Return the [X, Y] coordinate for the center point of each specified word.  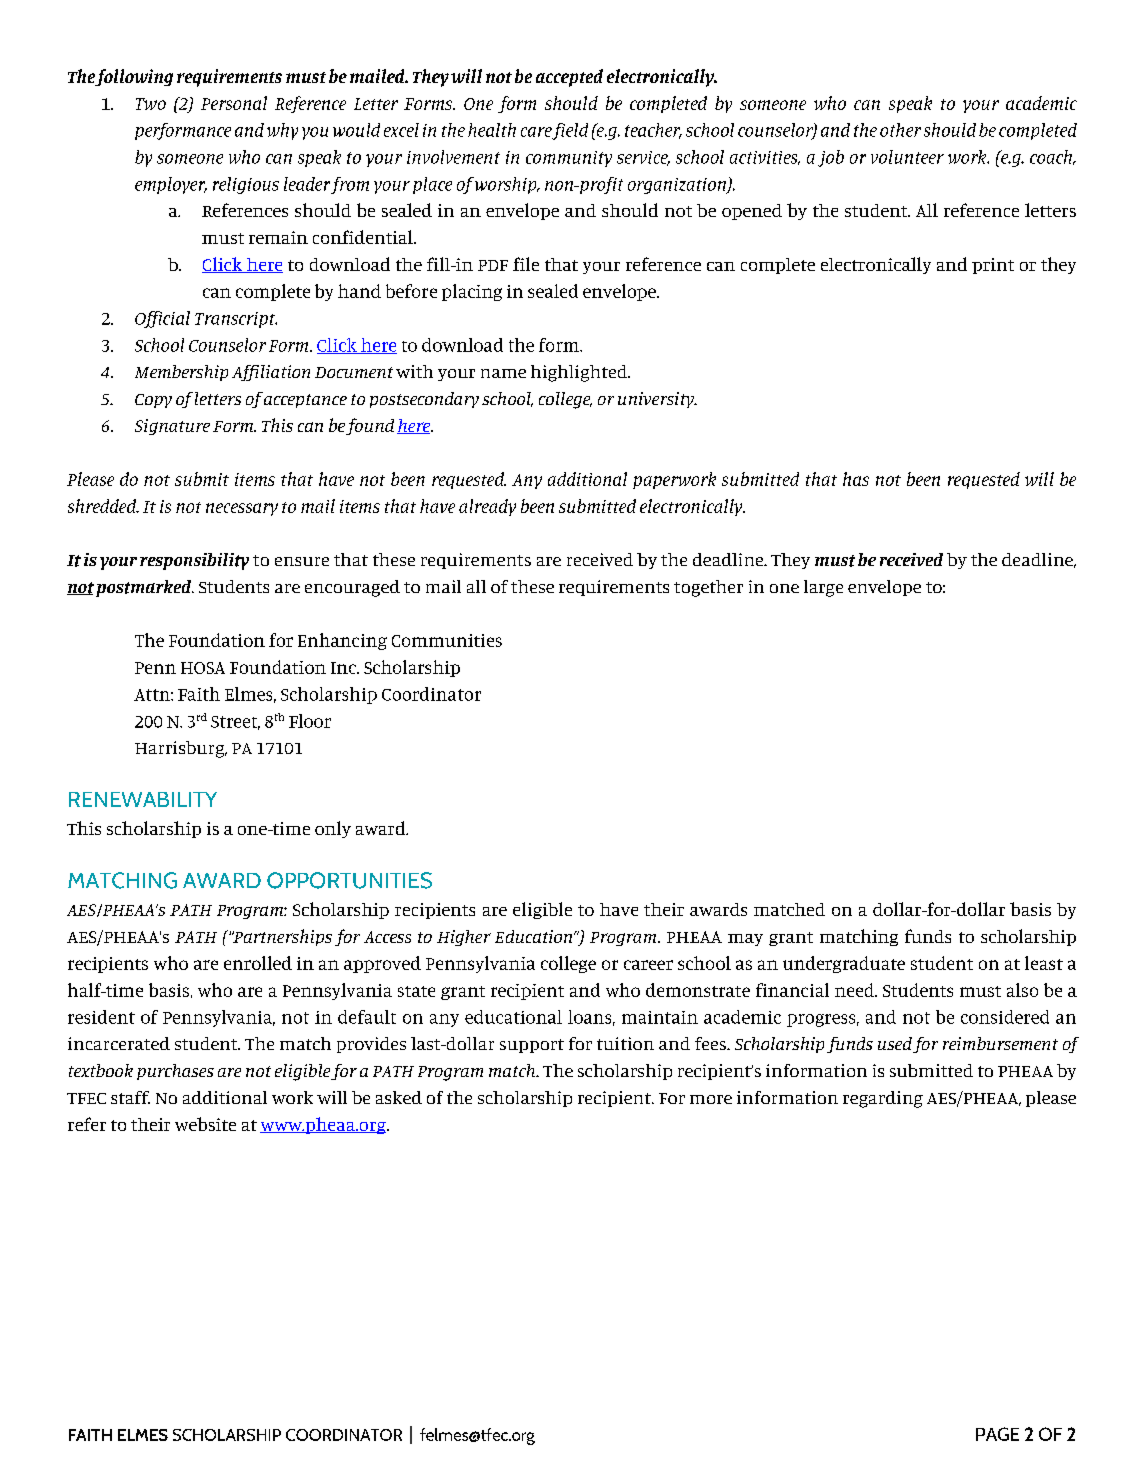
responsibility [194, 561]
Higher [464, 938]
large [823, 588]
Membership [181, 373]
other [900, 130]
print [993, 266]
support [532, 1046]
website [205, 1124]
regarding [883, 1099]
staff [130, 1097]
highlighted [580, 373]
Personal [234, 103]
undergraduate [844, 964]
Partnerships [282, 937]
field [569, 131]
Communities [447, 640]
